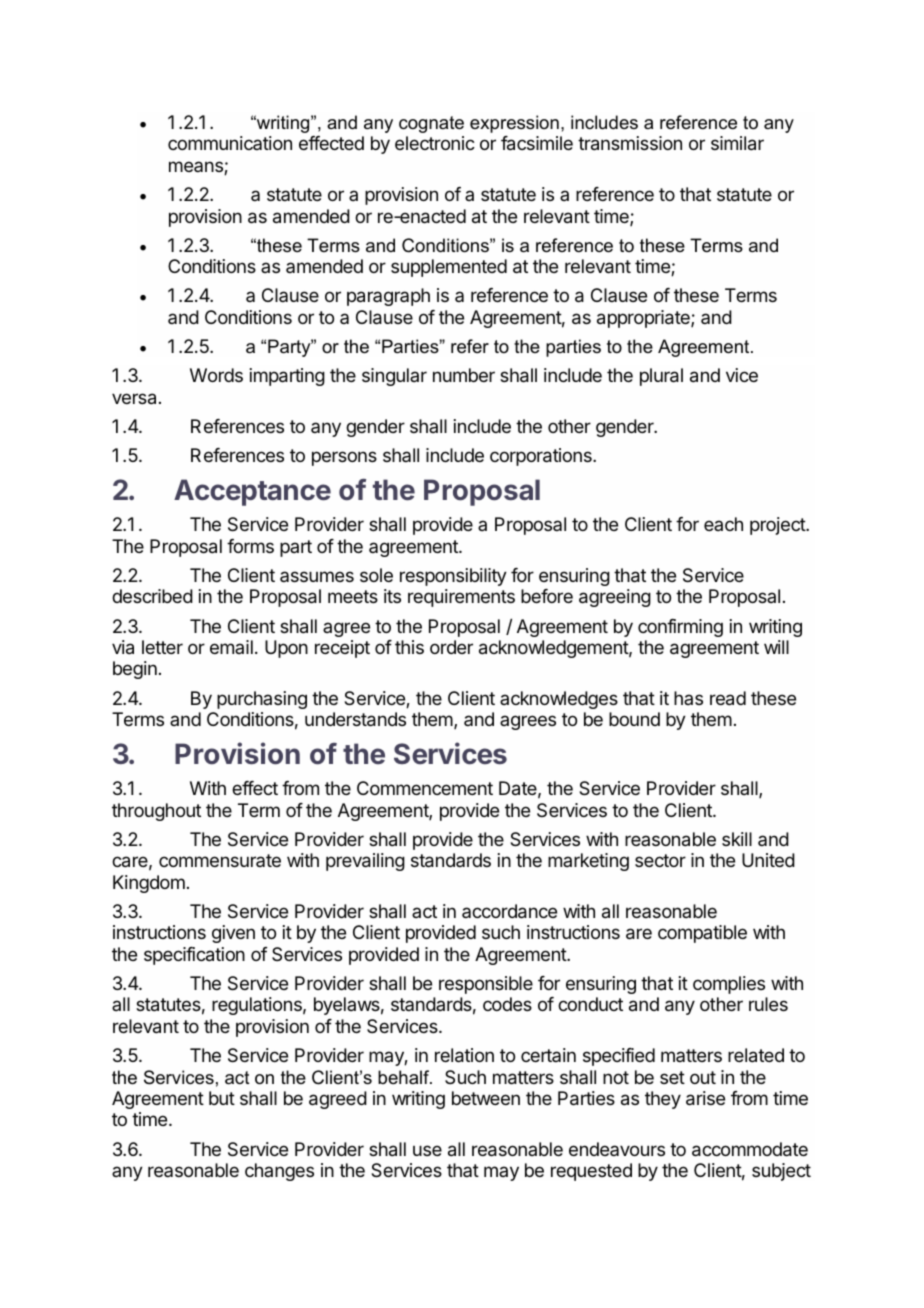 The image size is (924, 1308). What do you see at coordinates (705, 1098) in the page?
I see `arise` at bounding box center [705, 1098].
